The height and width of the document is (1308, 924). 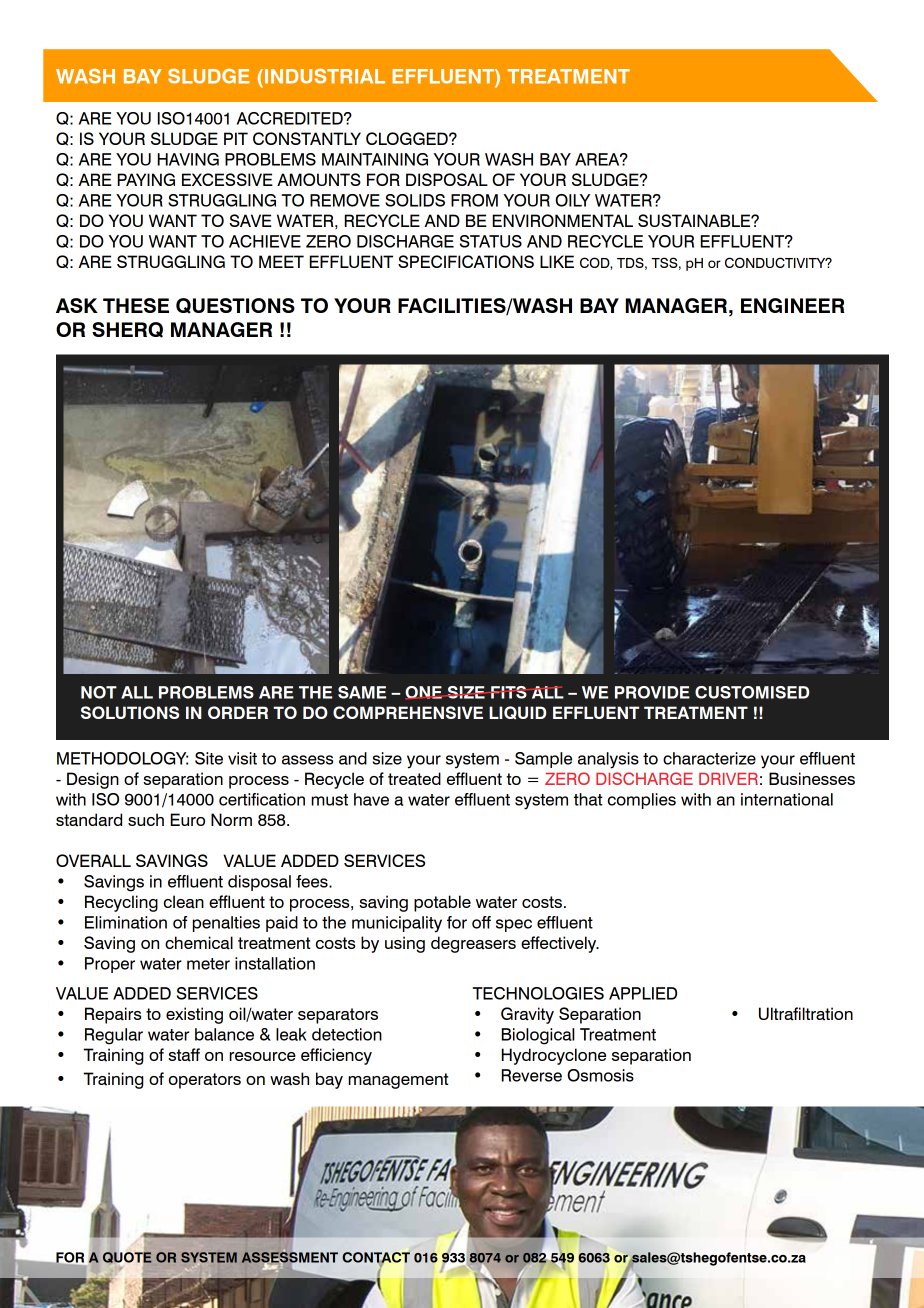 What do you see at coordinates (194, 1015) in the document?
I see `existing` at bounding box center [194, 1015].
